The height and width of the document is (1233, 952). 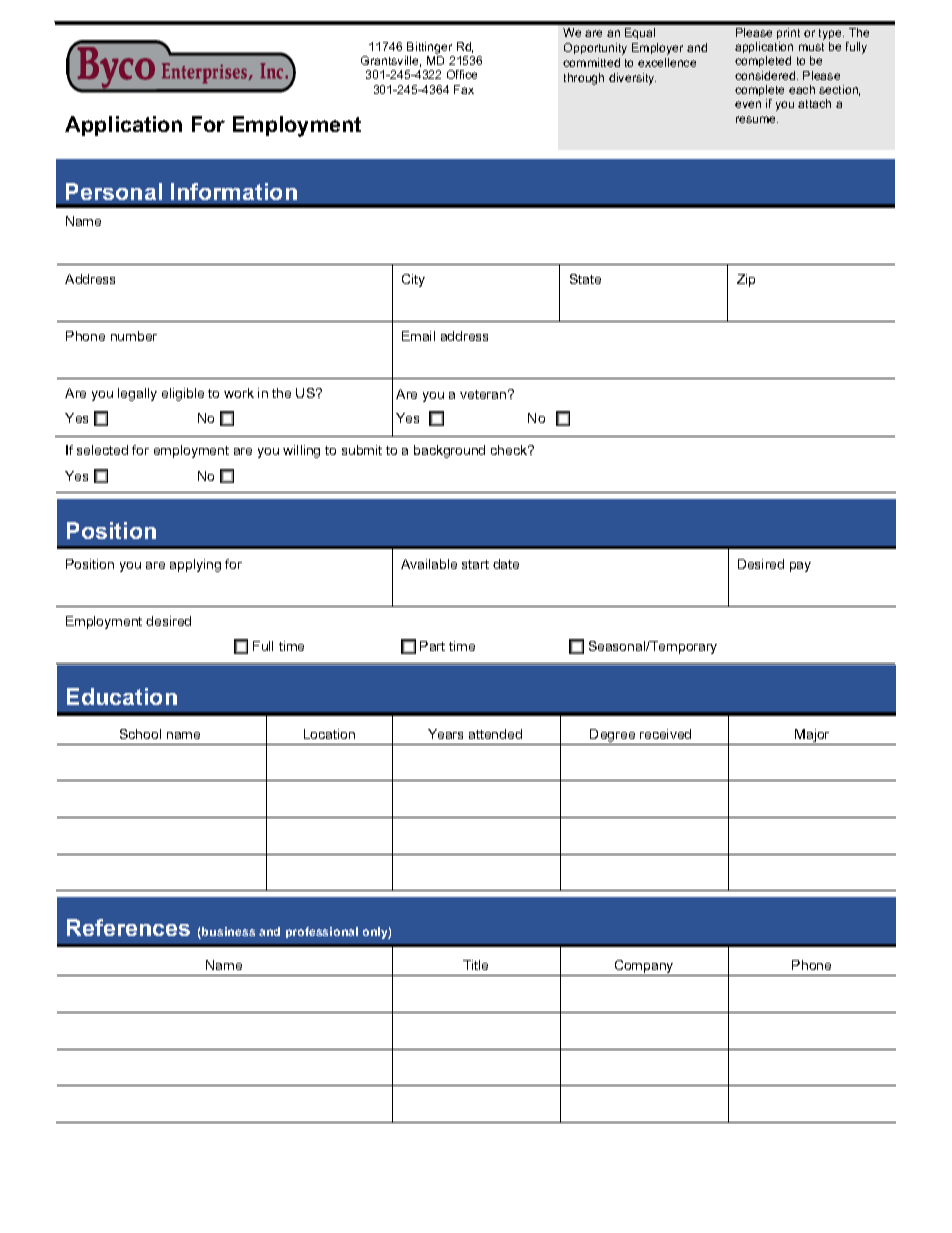 I want to click on Title, so click(x=475, y=965).
